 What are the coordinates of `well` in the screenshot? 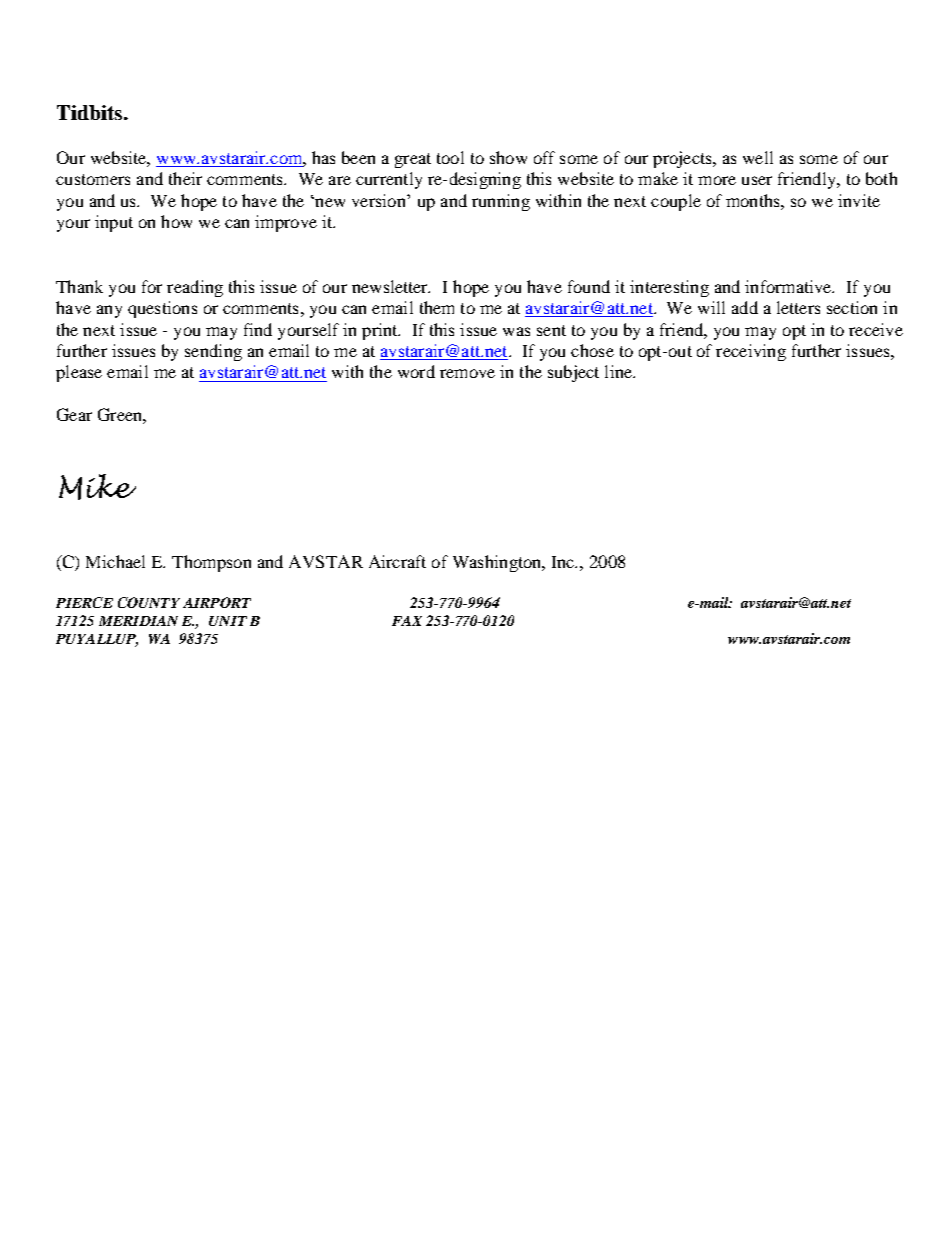 It's located at (758, 157).
